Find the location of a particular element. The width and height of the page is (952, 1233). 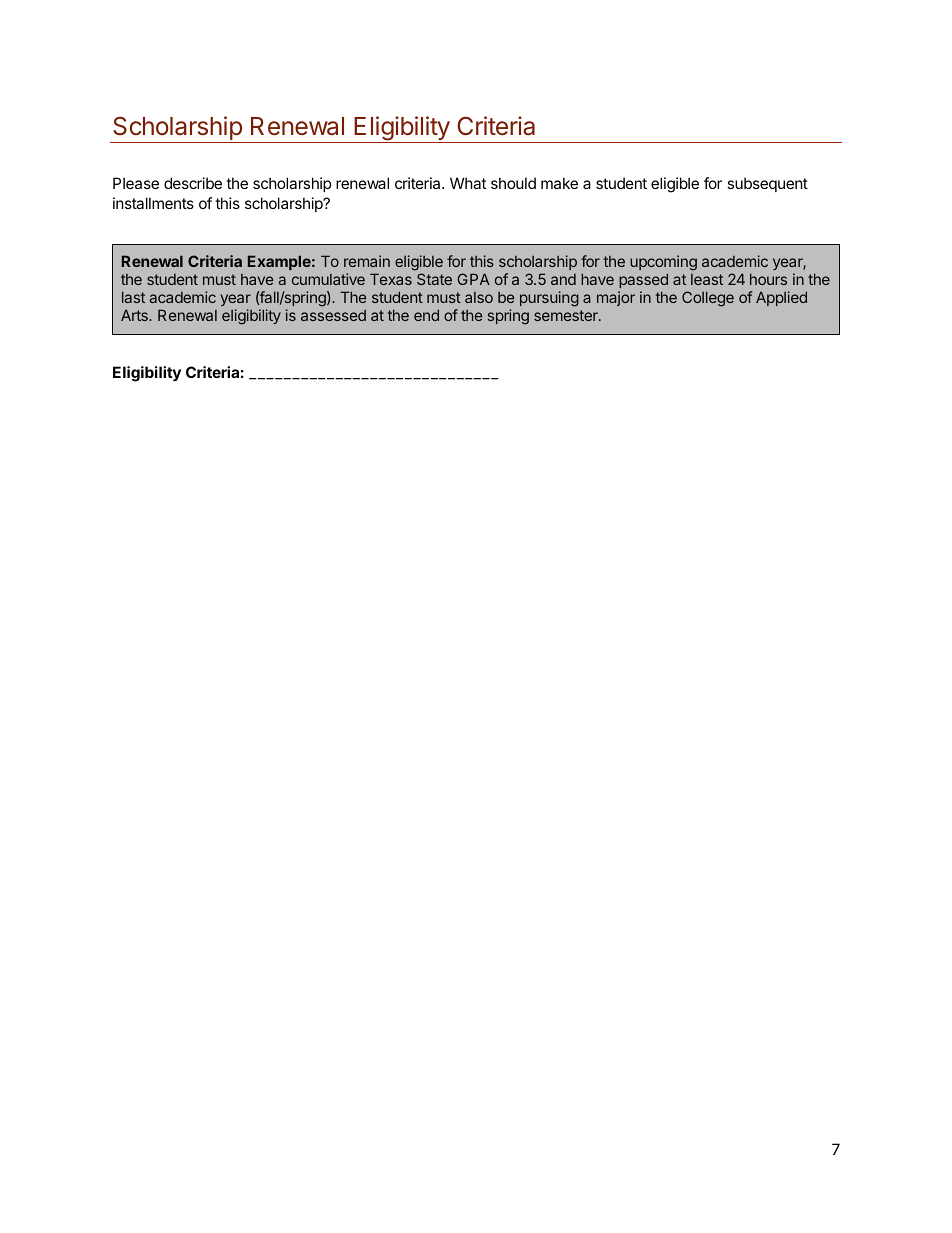

end is located at coordinates (426, 315).
